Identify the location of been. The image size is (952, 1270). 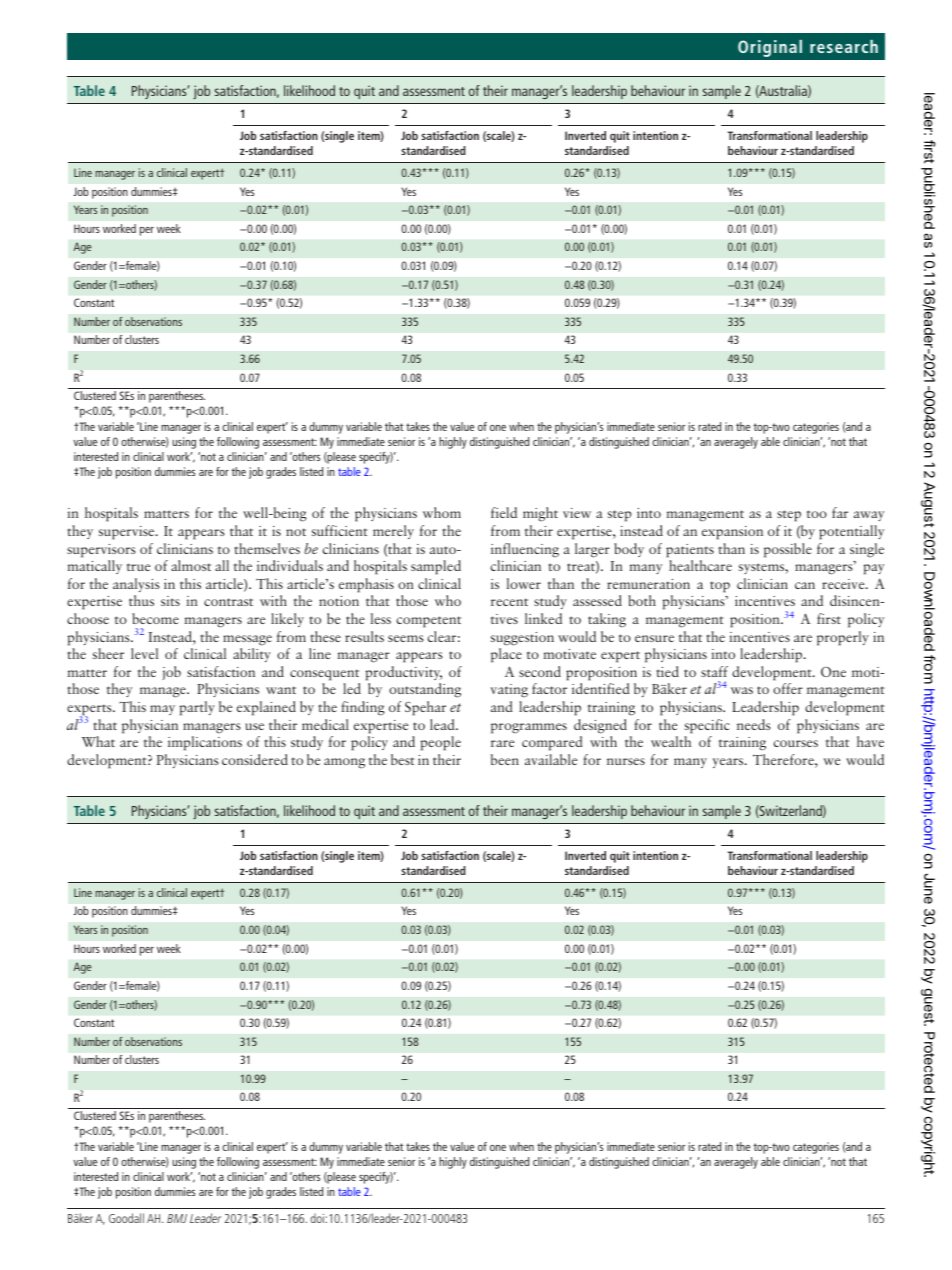
(505, 759).
